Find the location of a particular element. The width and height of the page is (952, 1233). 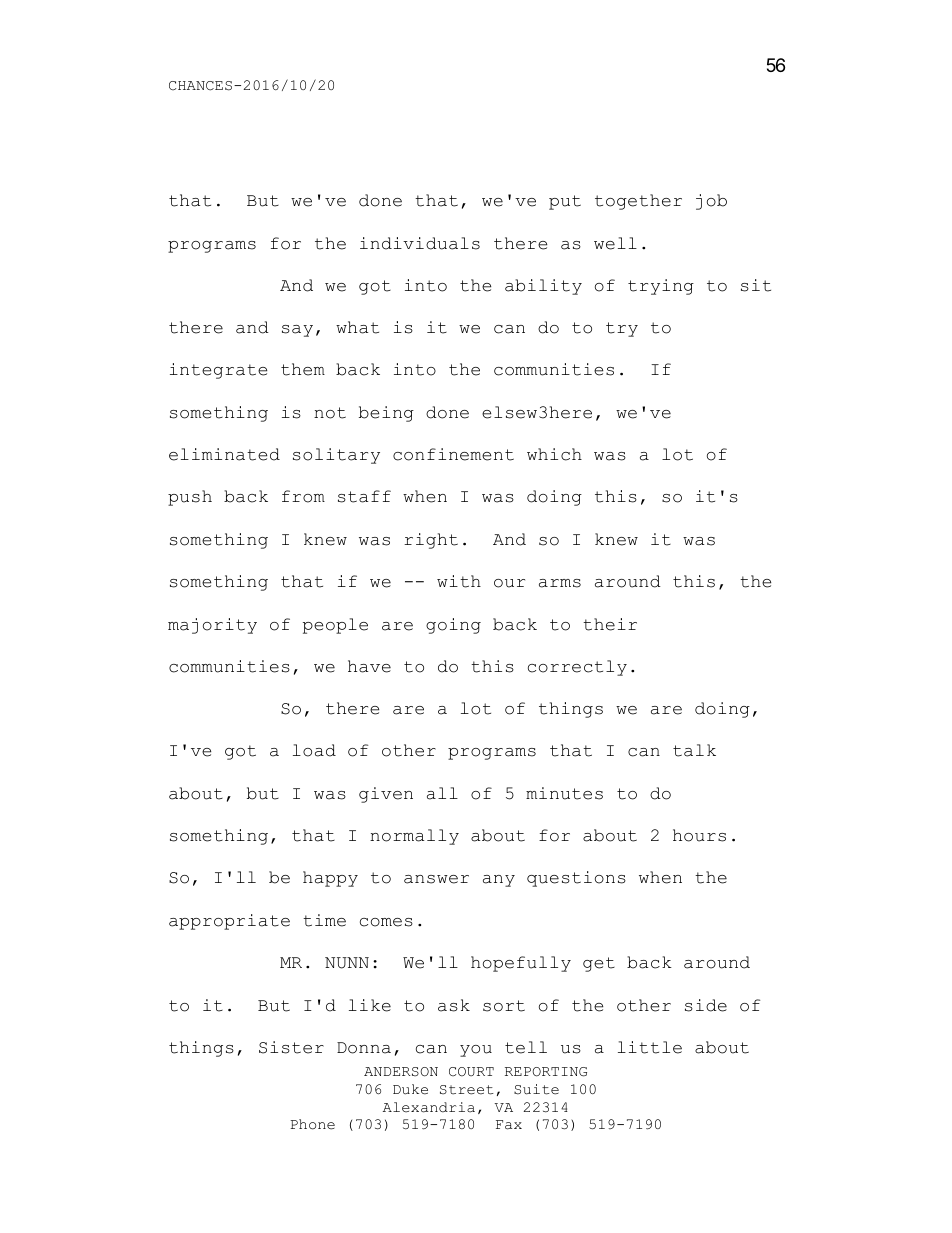

say is located at coordinates (297, 331).
